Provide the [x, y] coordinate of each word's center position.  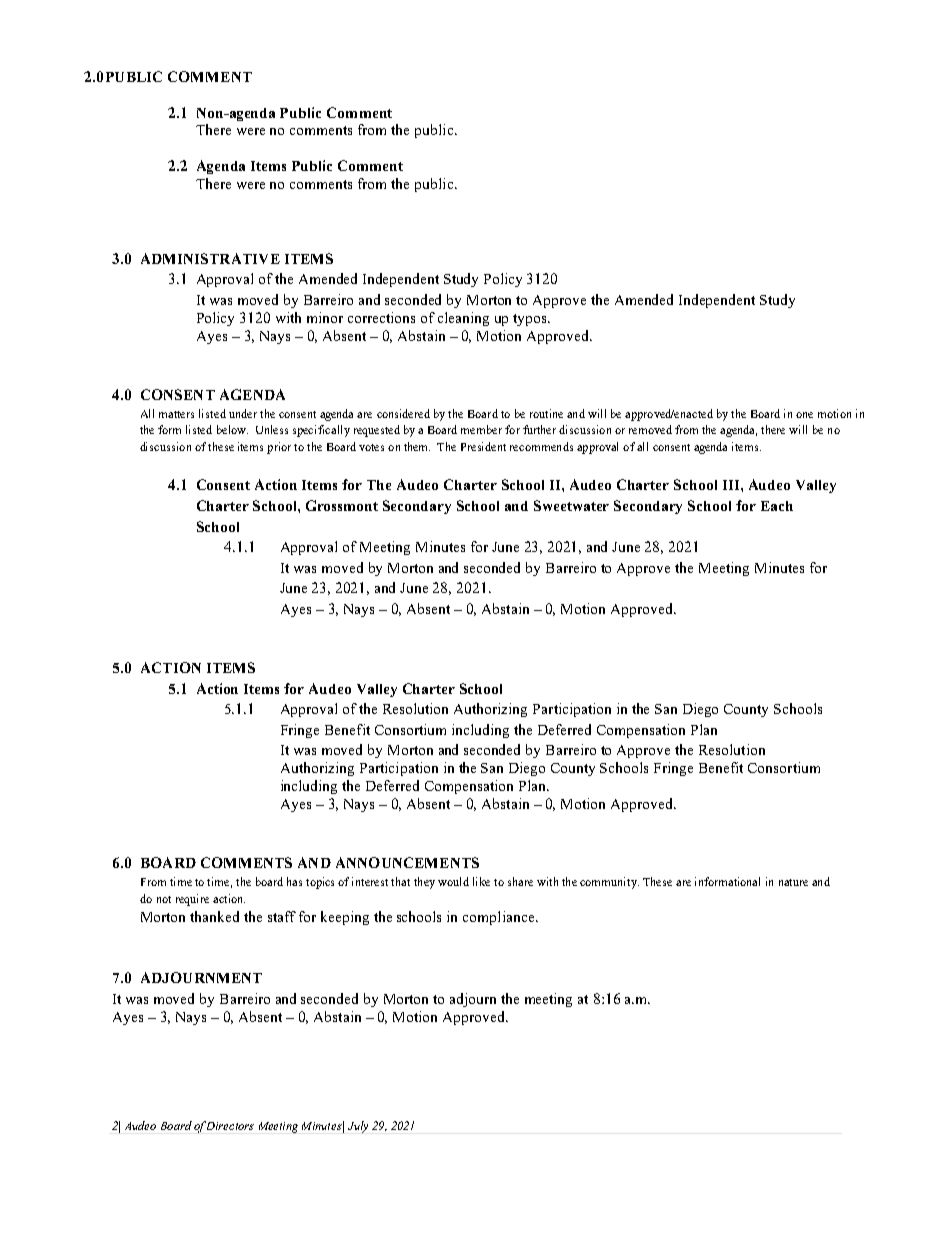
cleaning [463, 319]
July [358, 1127]
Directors [230, 1126]
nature [793, 882]
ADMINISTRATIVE [210, 258]
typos [531, 320]
